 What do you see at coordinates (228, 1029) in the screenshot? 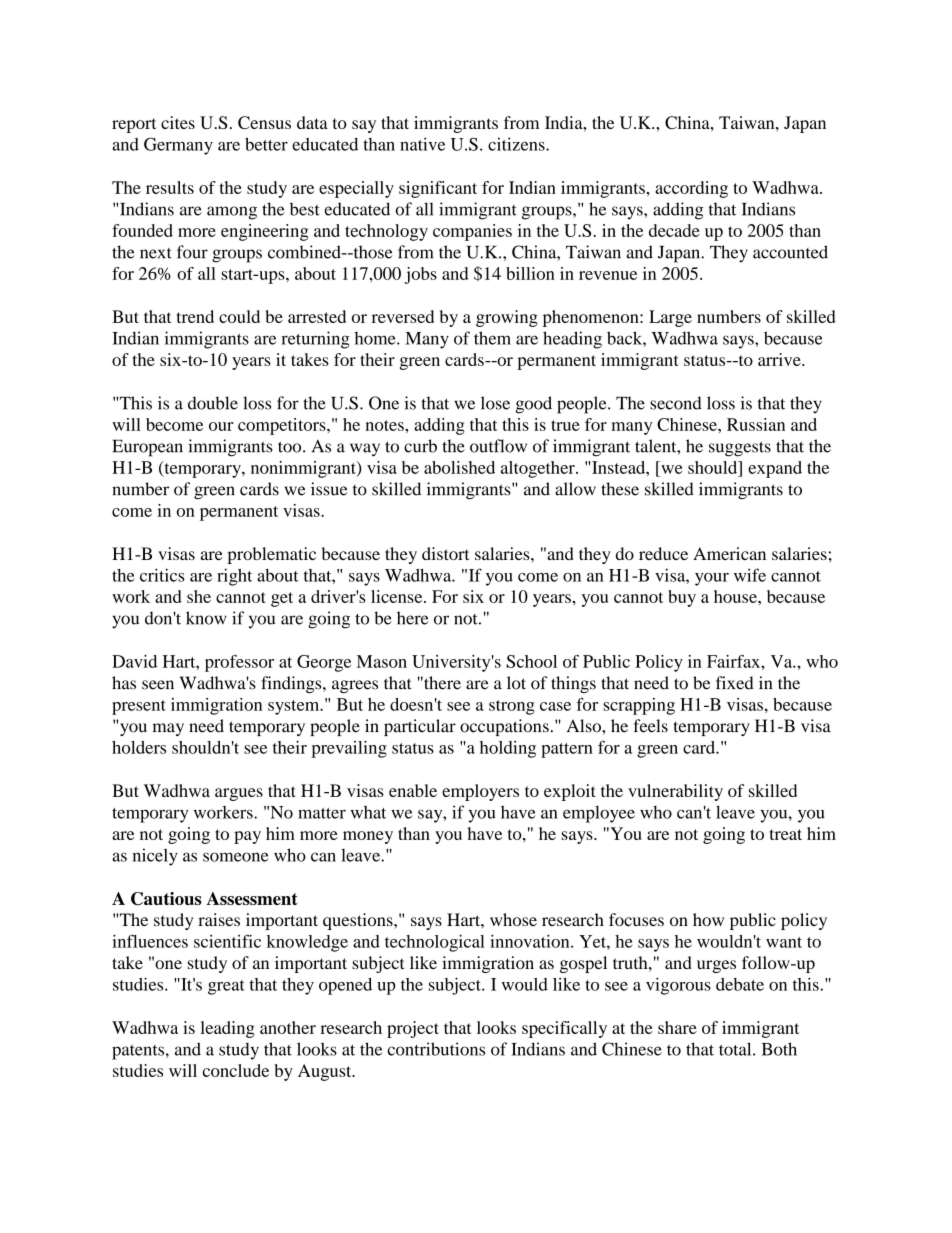
I see `leading` at bounding box center [228, 1029].
